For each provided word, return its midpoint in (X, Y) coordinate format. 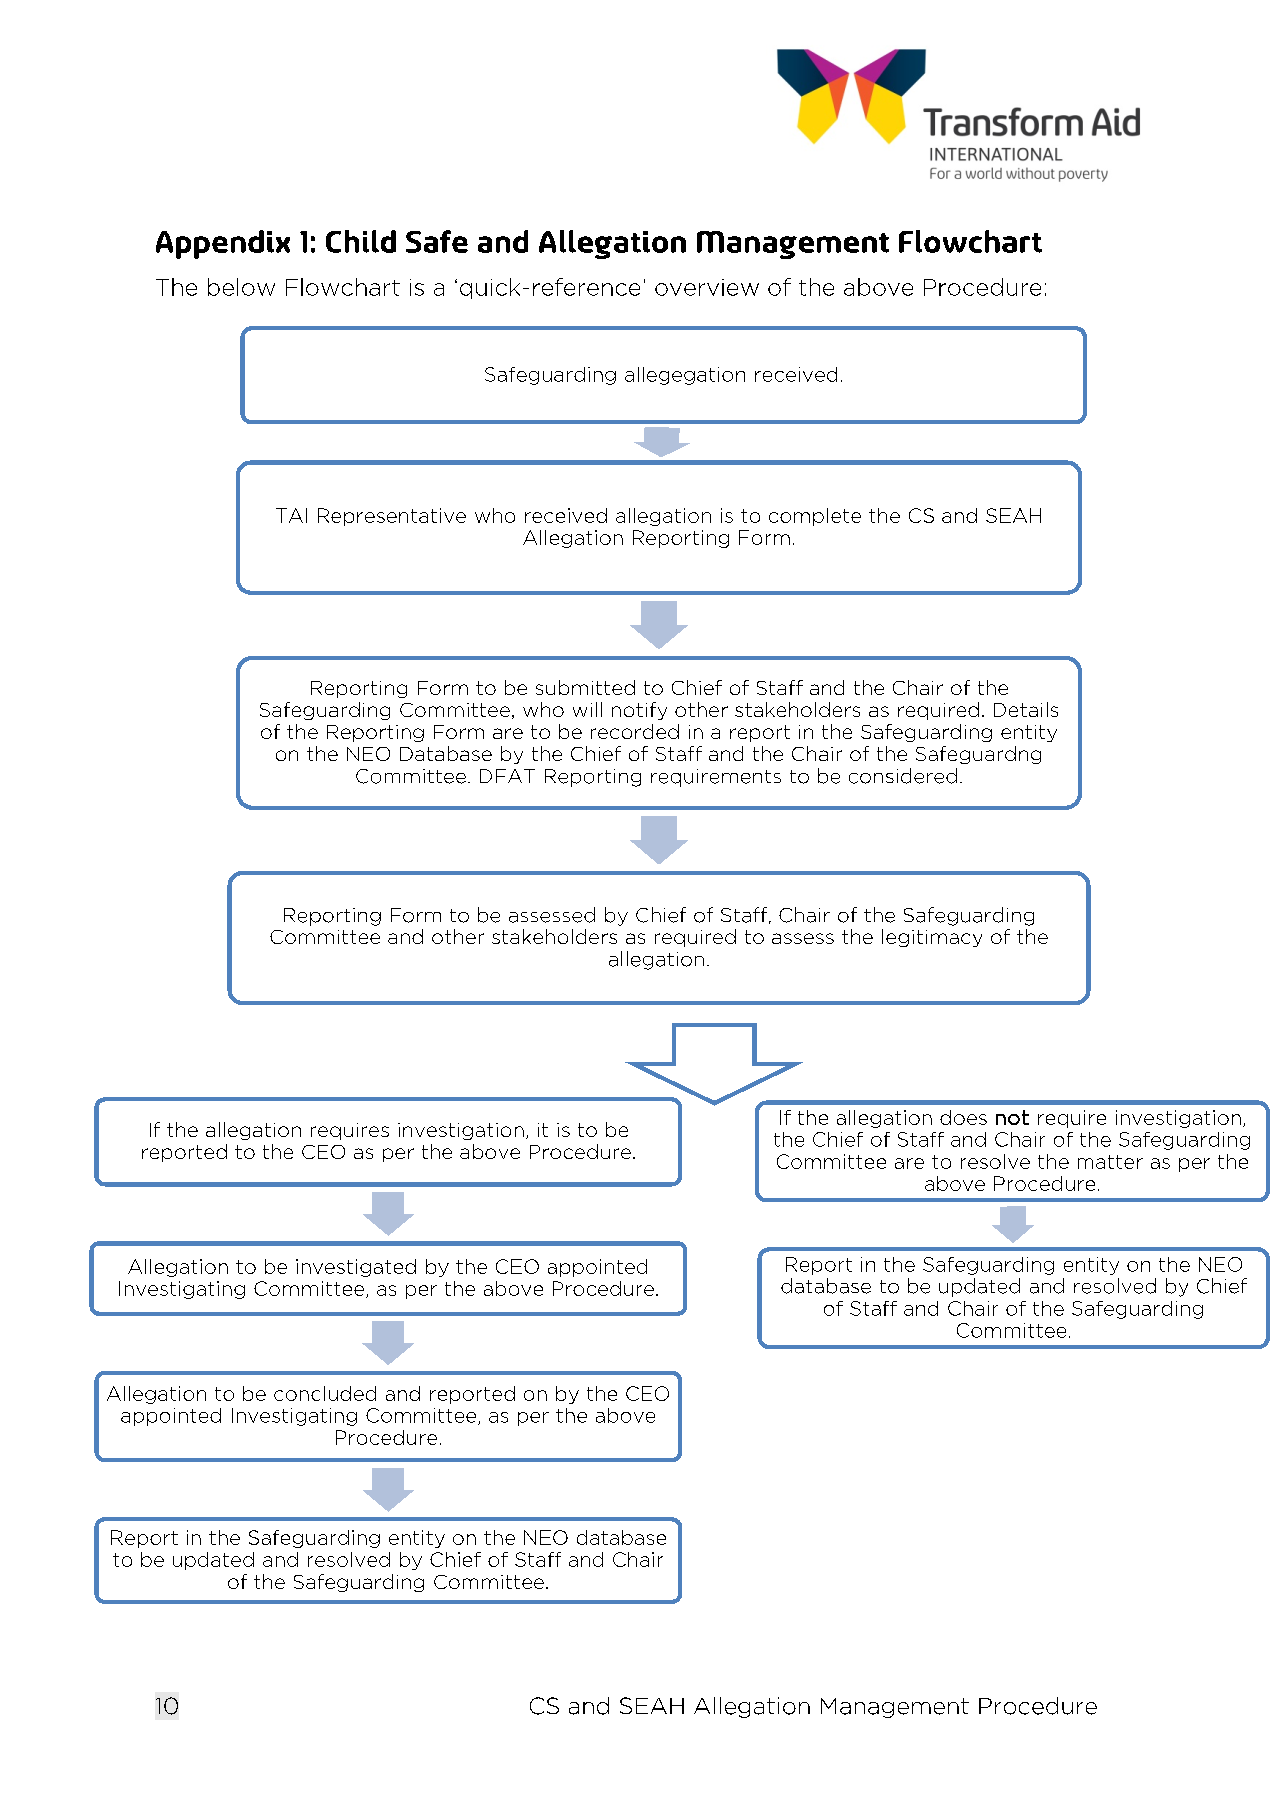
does (963, 1117)
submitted (585, 687)
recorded (635, 731)
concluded (325, 1393)
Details (1026, 709)
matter (1110, 1162)
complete (815, 517)
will (587, 709)
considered (903, 776)
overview (707, 287)
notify (639, 711)
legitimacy (932, 938)
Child (361, 241)
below (241, 287)
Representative (392, 517)
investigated (356, 1268)
